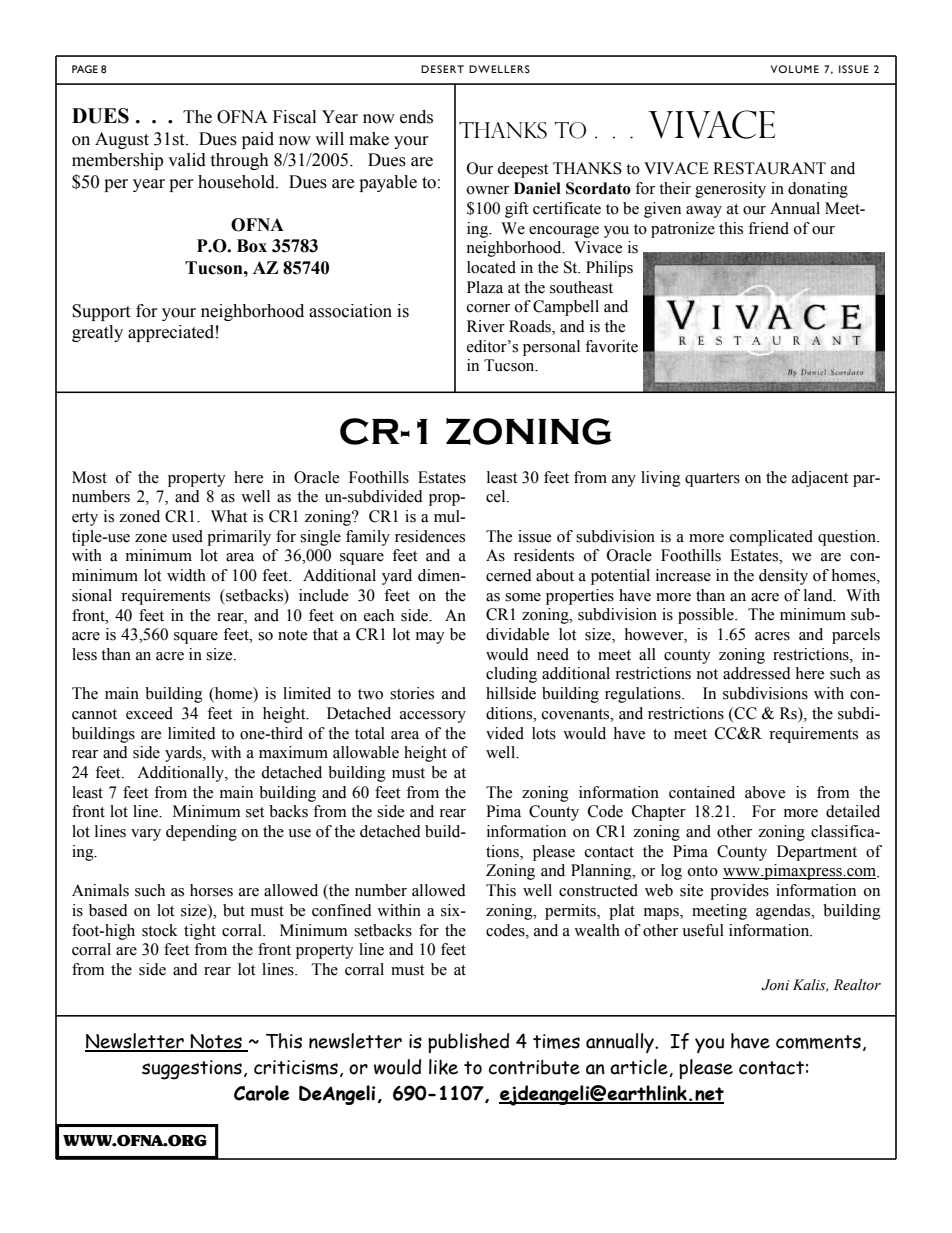 The width and height of the screenshot is (952, 1233). Describe the element at coordinates (122, 140) in the screenshot. I see `August` at that location.
